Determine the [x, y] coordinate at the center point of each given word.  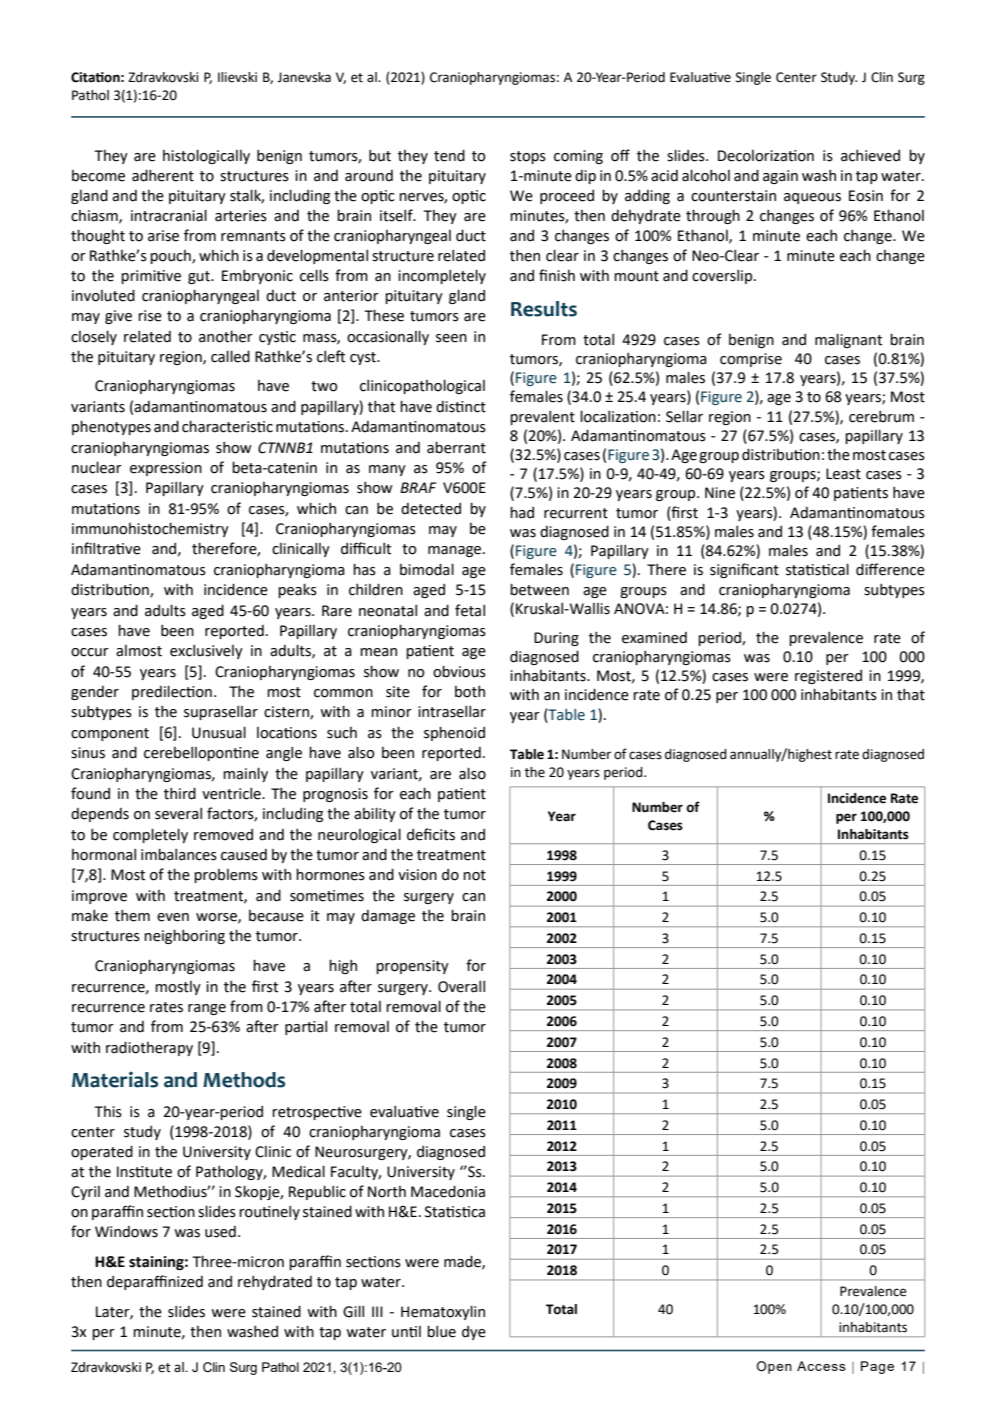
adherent [163, 175]
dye [474, 1333]
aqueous [812, 198]
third [180, 793]
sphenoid [454, 733]
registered [828, 677]
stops [528, 157]
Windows [126, 1232]
